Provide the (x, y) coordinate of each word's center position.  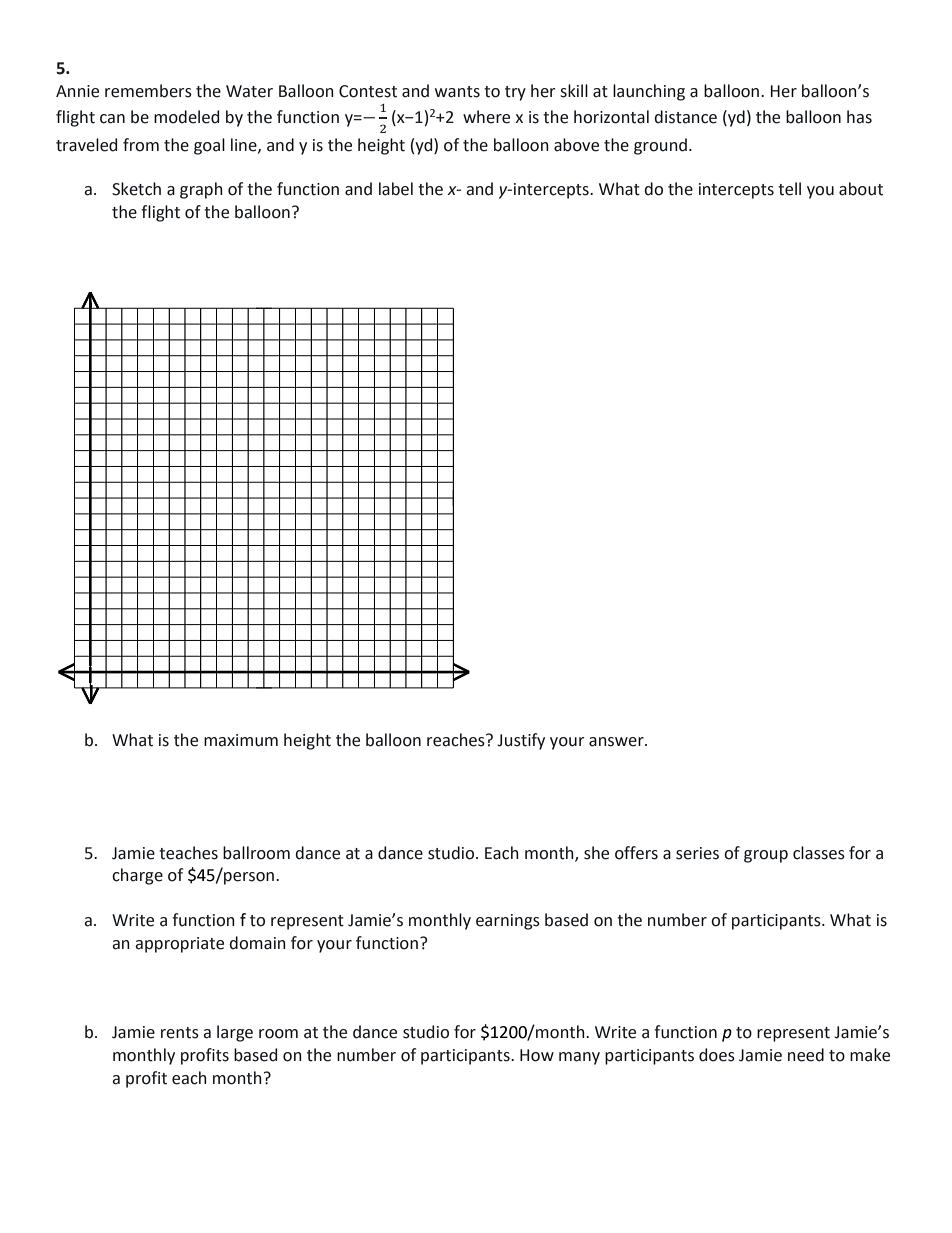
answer (617, 742)
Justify (521, 741)
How (537, 1055)
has (859, 117)
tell (789, 189)
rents (180, 1033)
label (396, 189)
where (486, 117)
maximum (241, 740)
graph (201, 190)
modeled (186, 117)
